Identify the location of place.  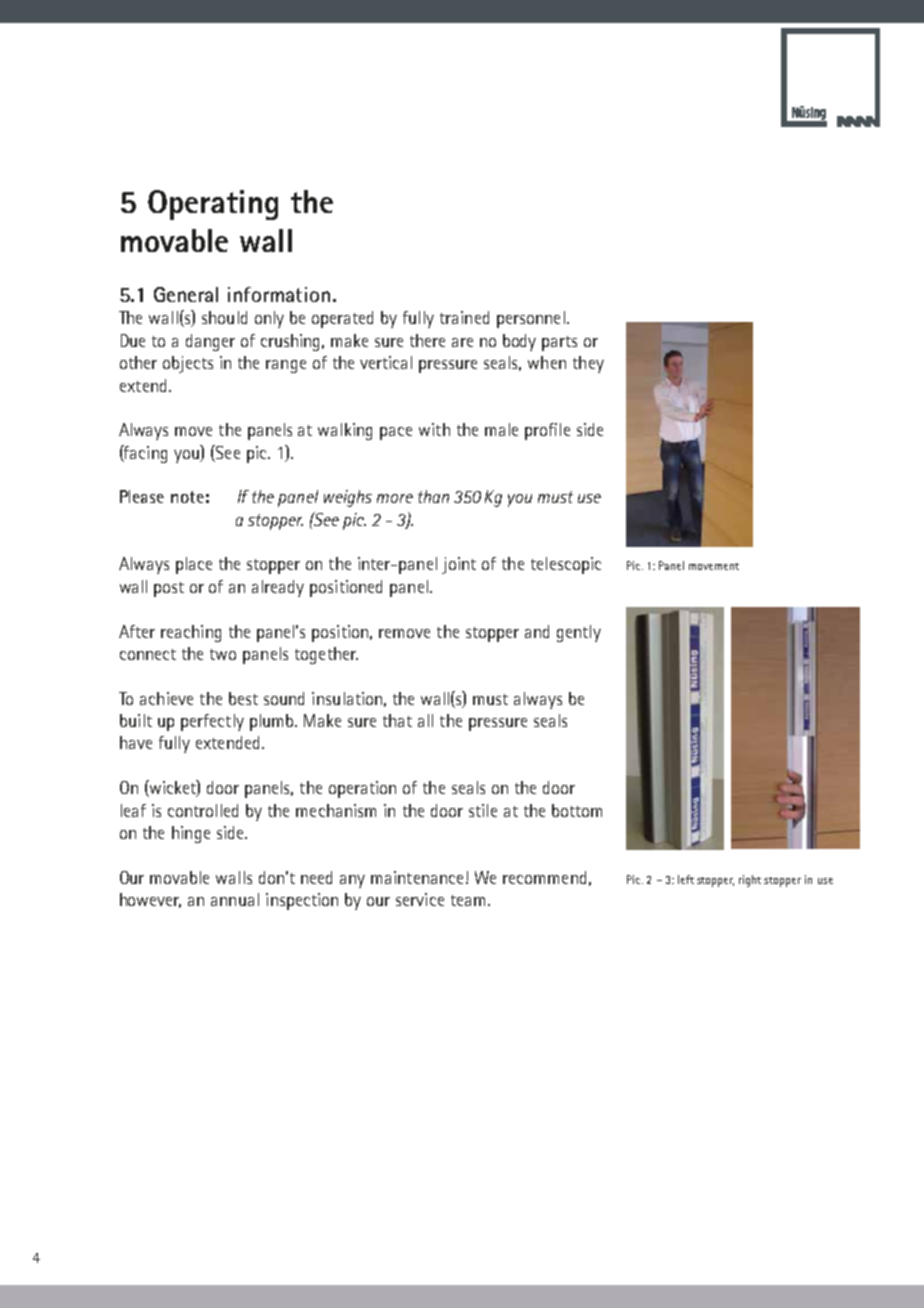
(194, 565).
